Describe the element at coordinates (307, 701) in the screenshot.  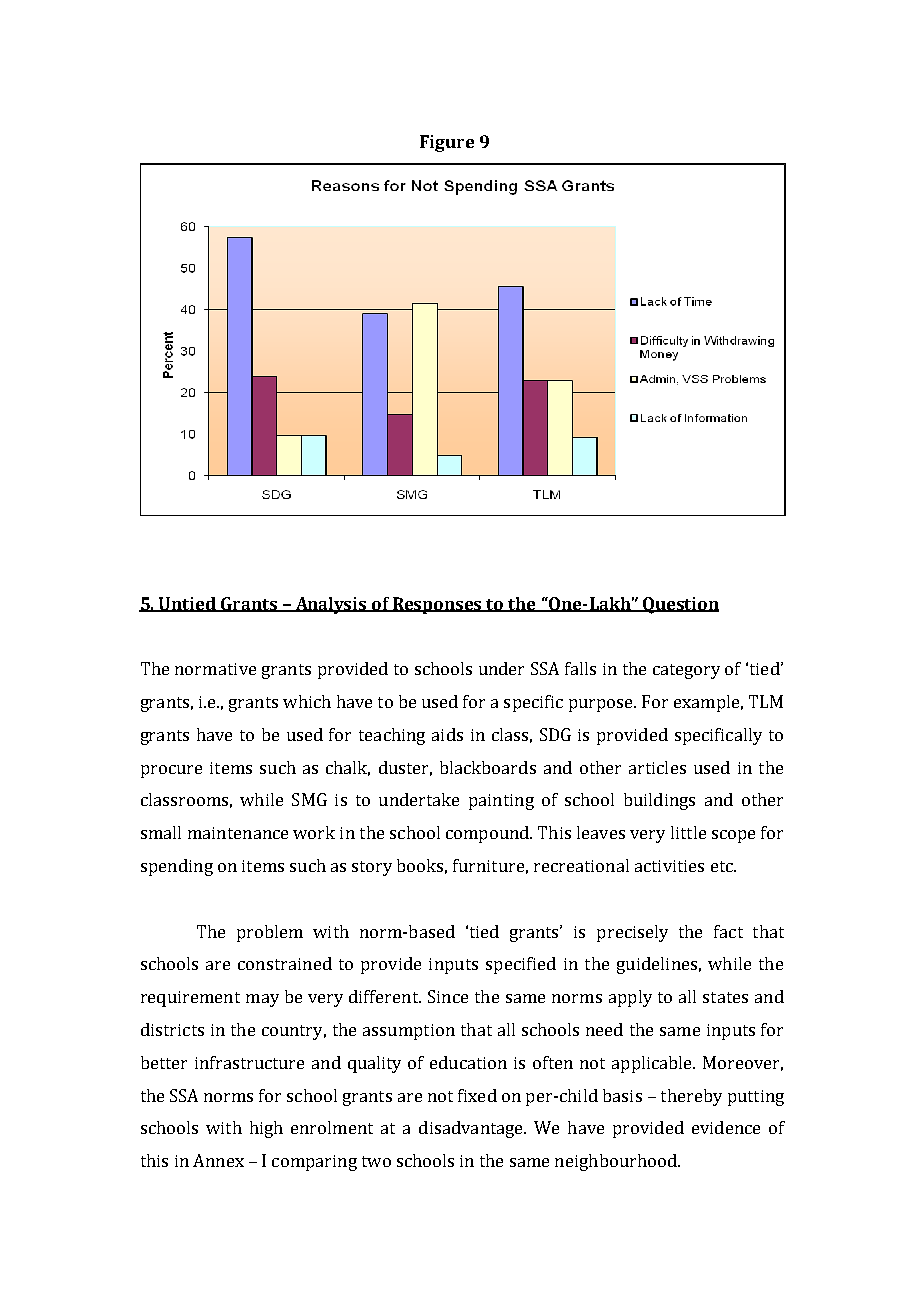
I see `which` at that location.
